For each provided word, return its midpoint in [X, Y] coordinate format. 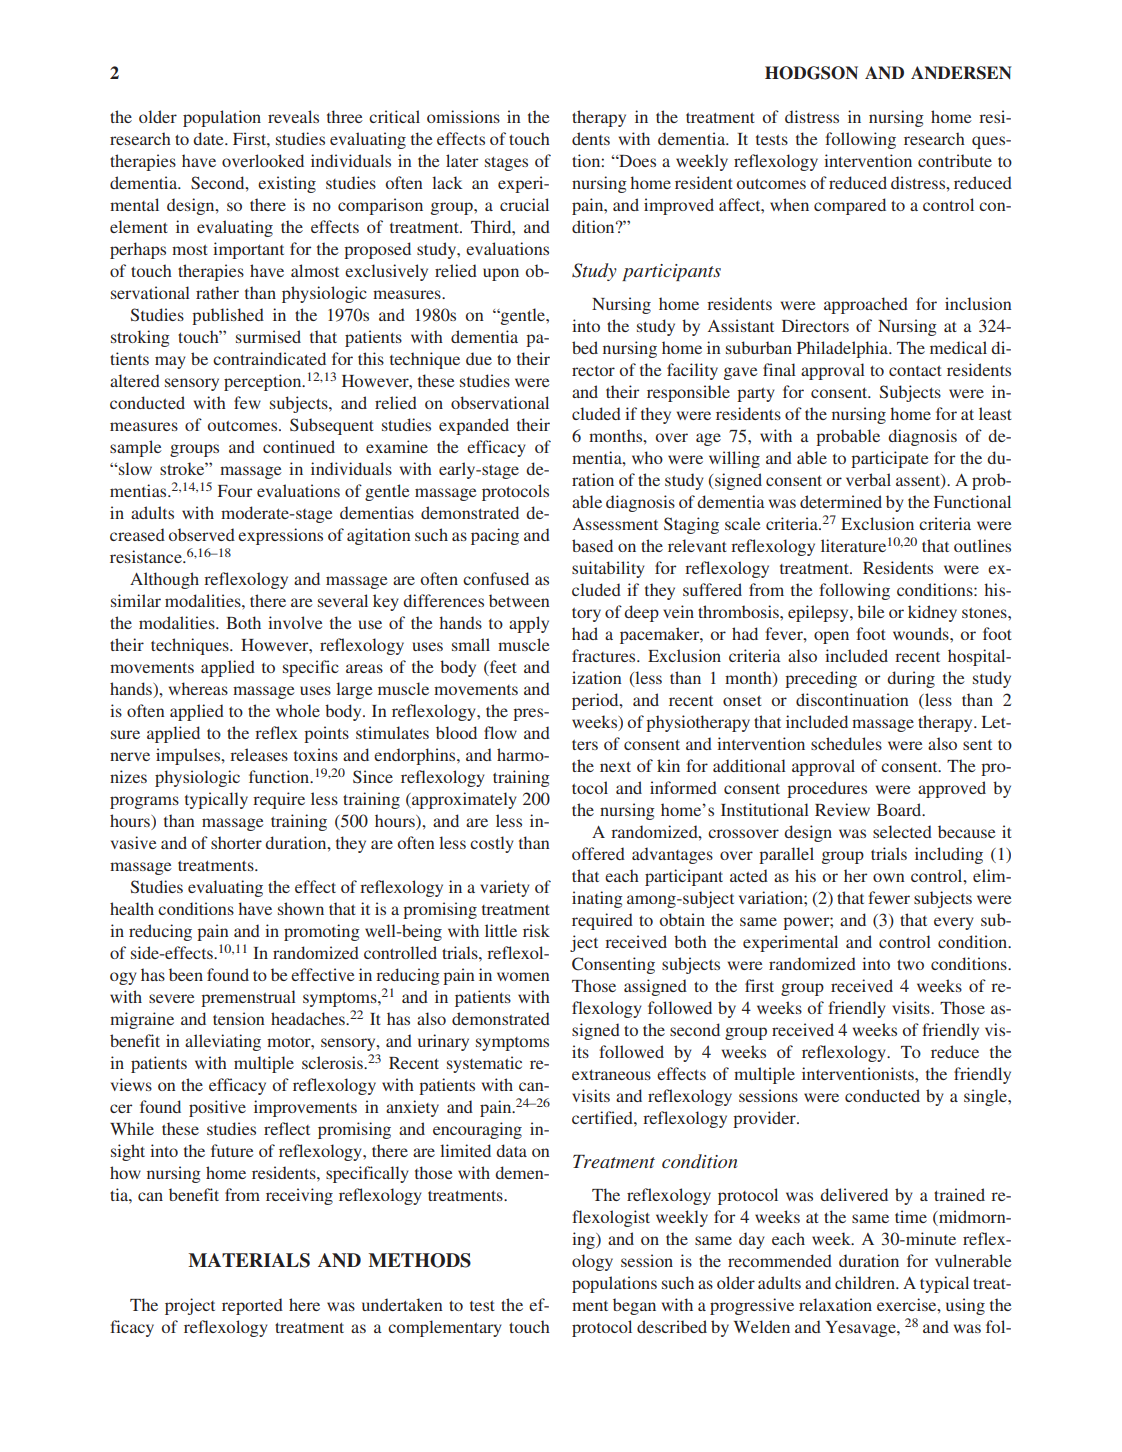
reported [252, 1306]
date [209, 138]
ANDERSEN [961, 73]
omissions [463, 116]
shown [301, 908]
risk [536, 930]
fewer [889, 897]
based [592, 545]
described [672, 1326]
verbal [868, 479]
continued [299, 446]
